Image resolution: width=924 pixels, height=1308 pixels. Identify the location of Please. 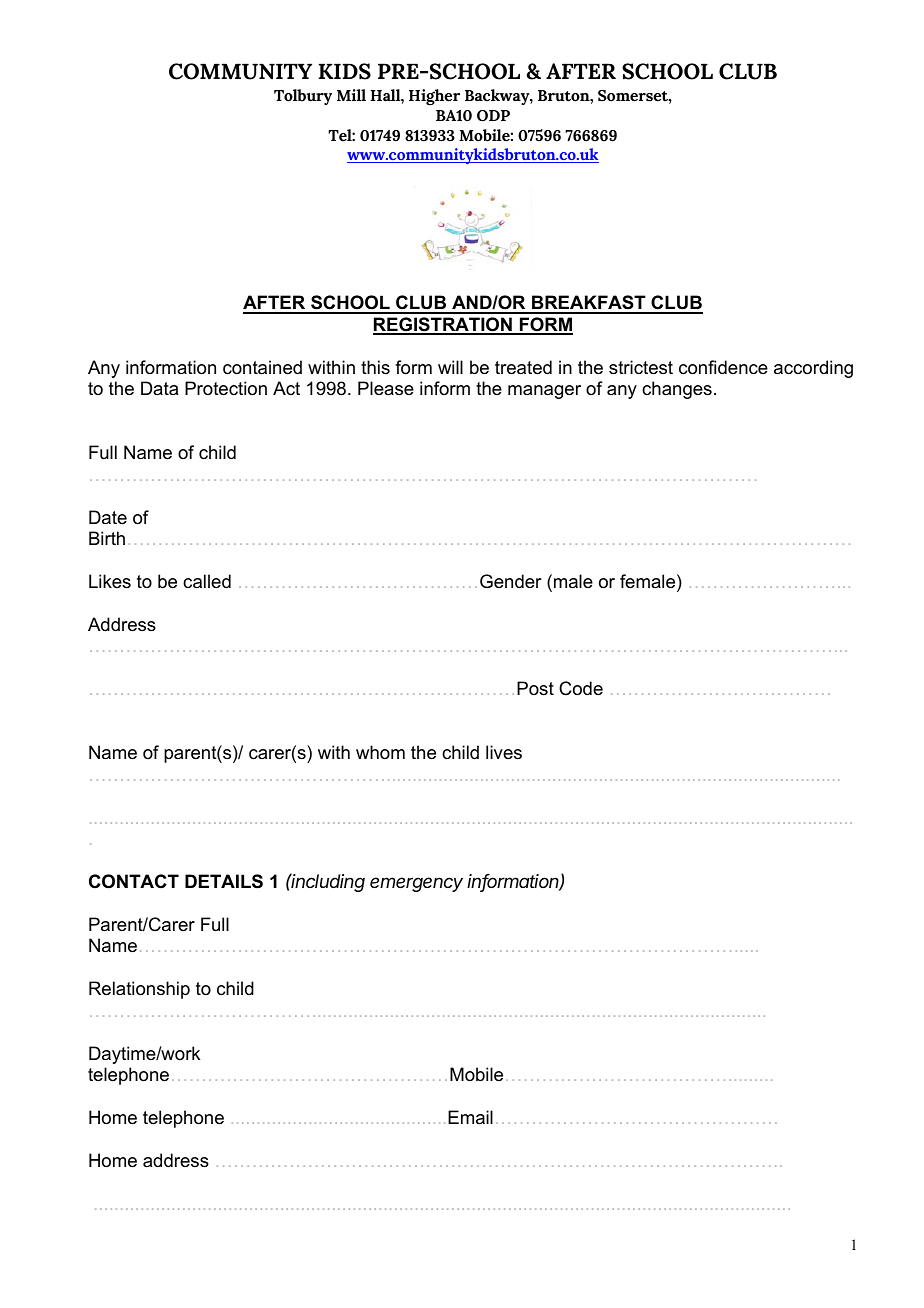
(386, 388).
